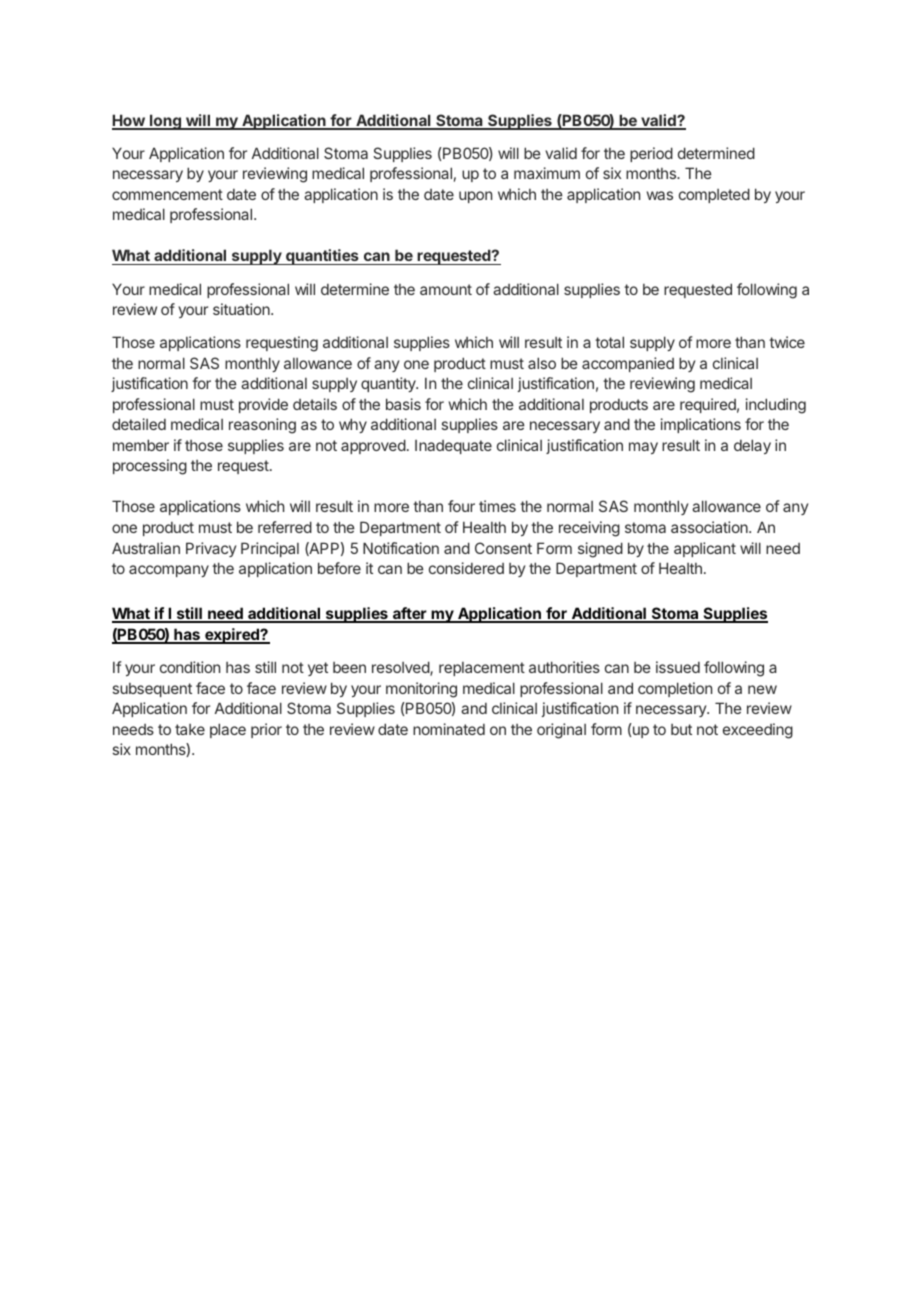  What do you see at coordinates (242, 309) in the page?
I see `situation` at bounding box center [242, 309].
